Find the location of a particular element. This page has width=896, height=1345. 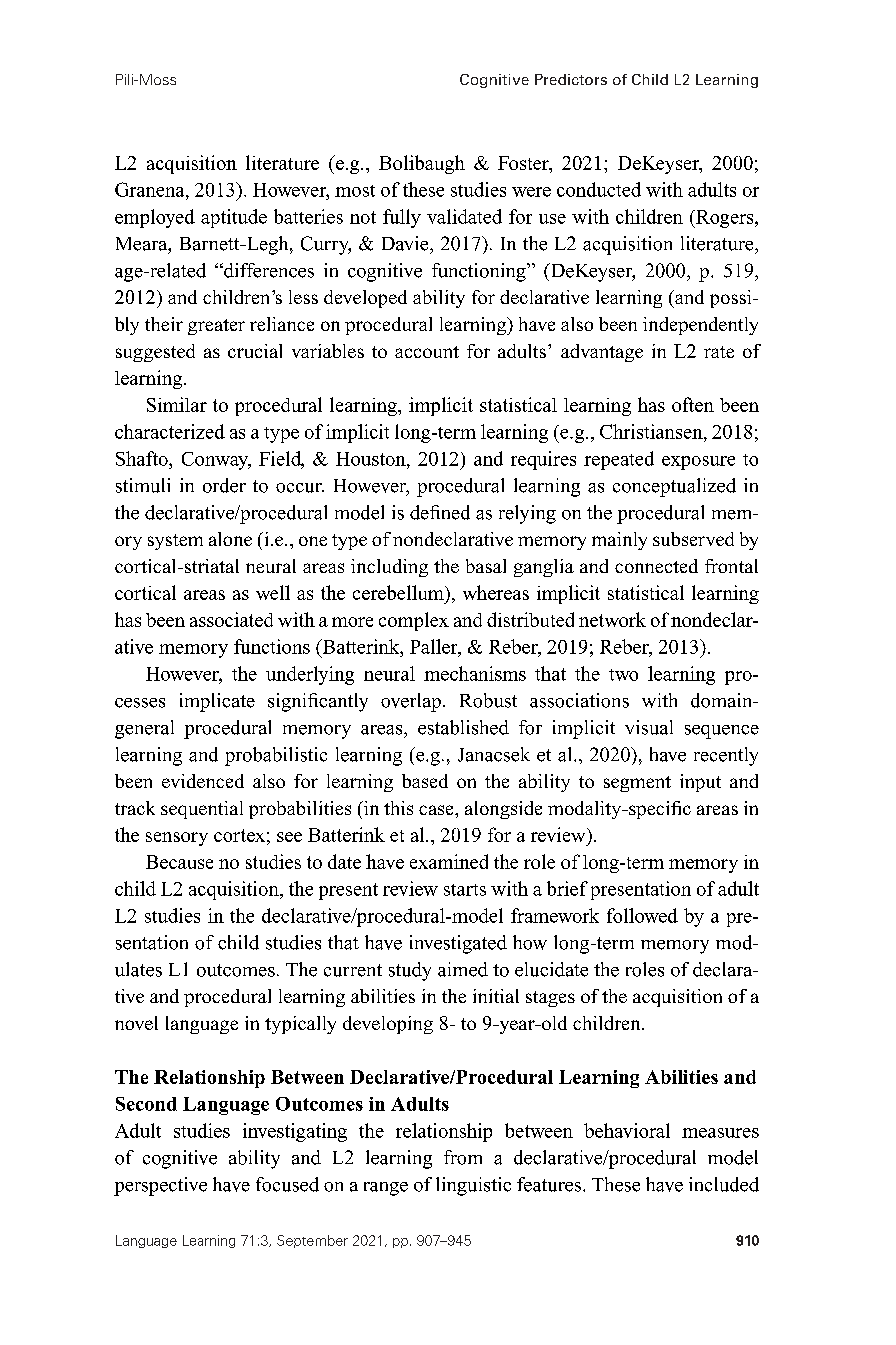

followed is located at coordinates (642, 915).
